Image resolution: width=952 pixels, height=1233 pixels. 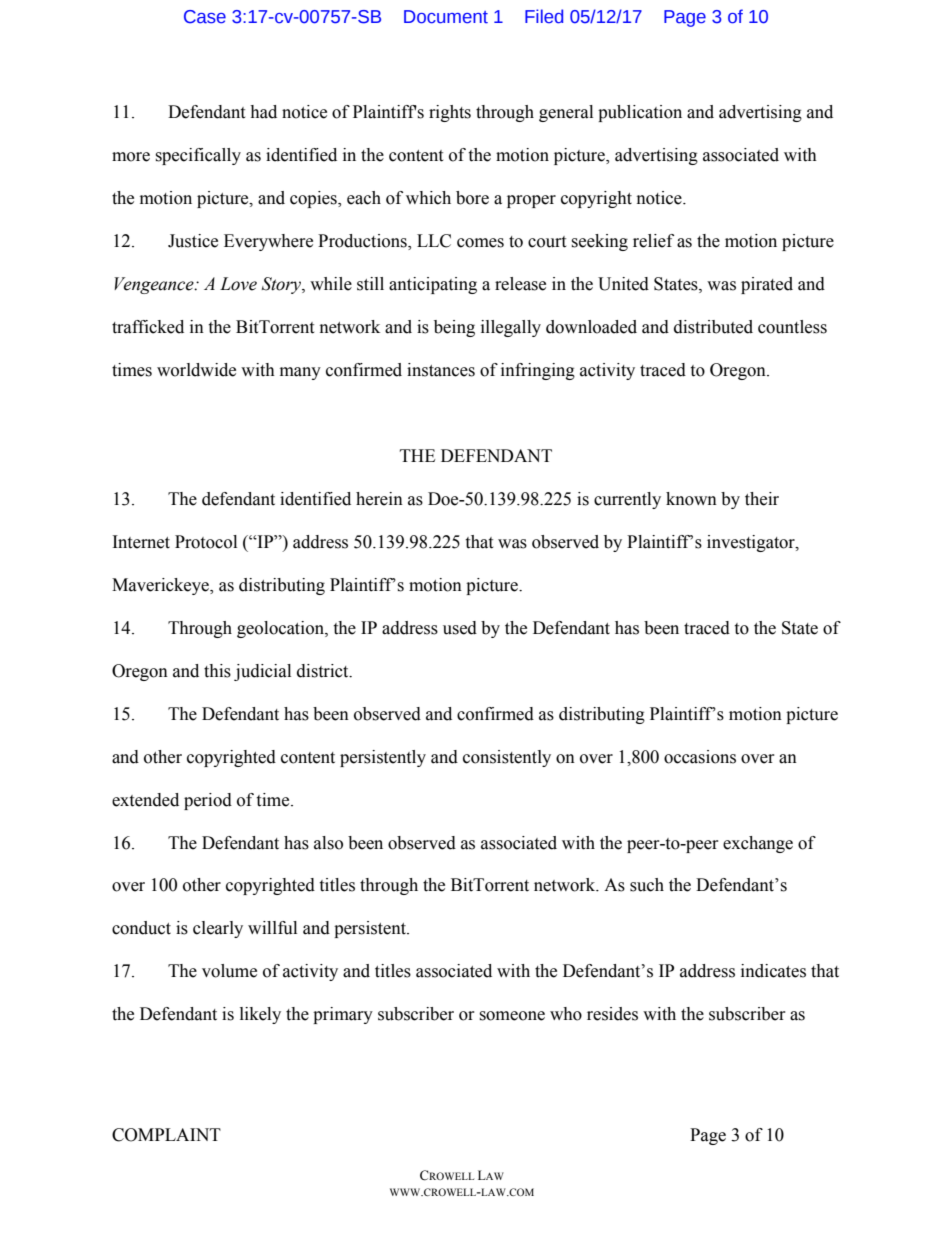 What do you see at coordinates (460, 628) in the image?
I see `used` at bounding box center [460, 628].
